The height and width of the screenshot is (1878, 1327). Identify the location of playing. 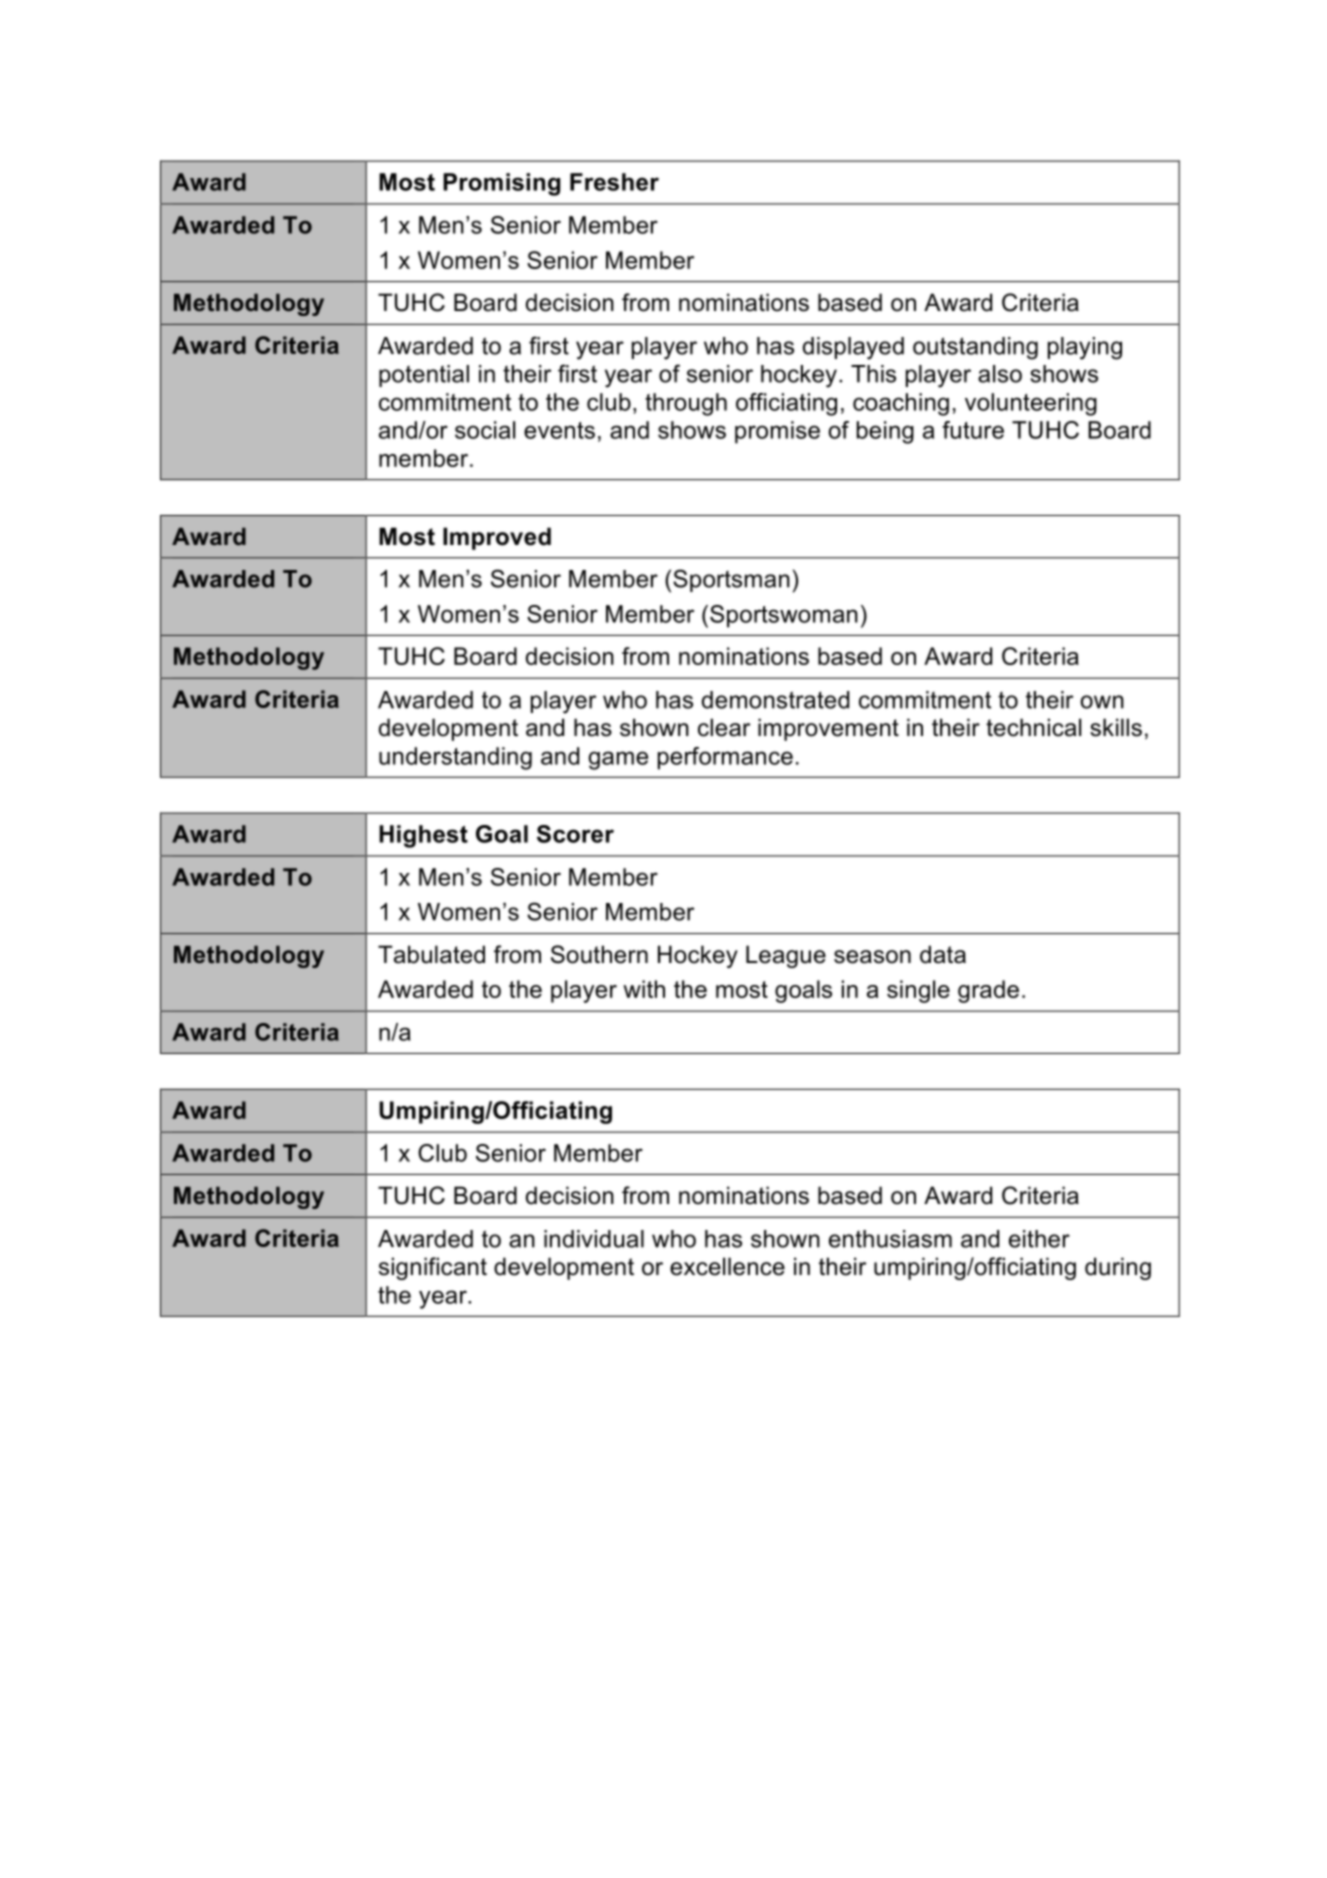
(1085, 348).
